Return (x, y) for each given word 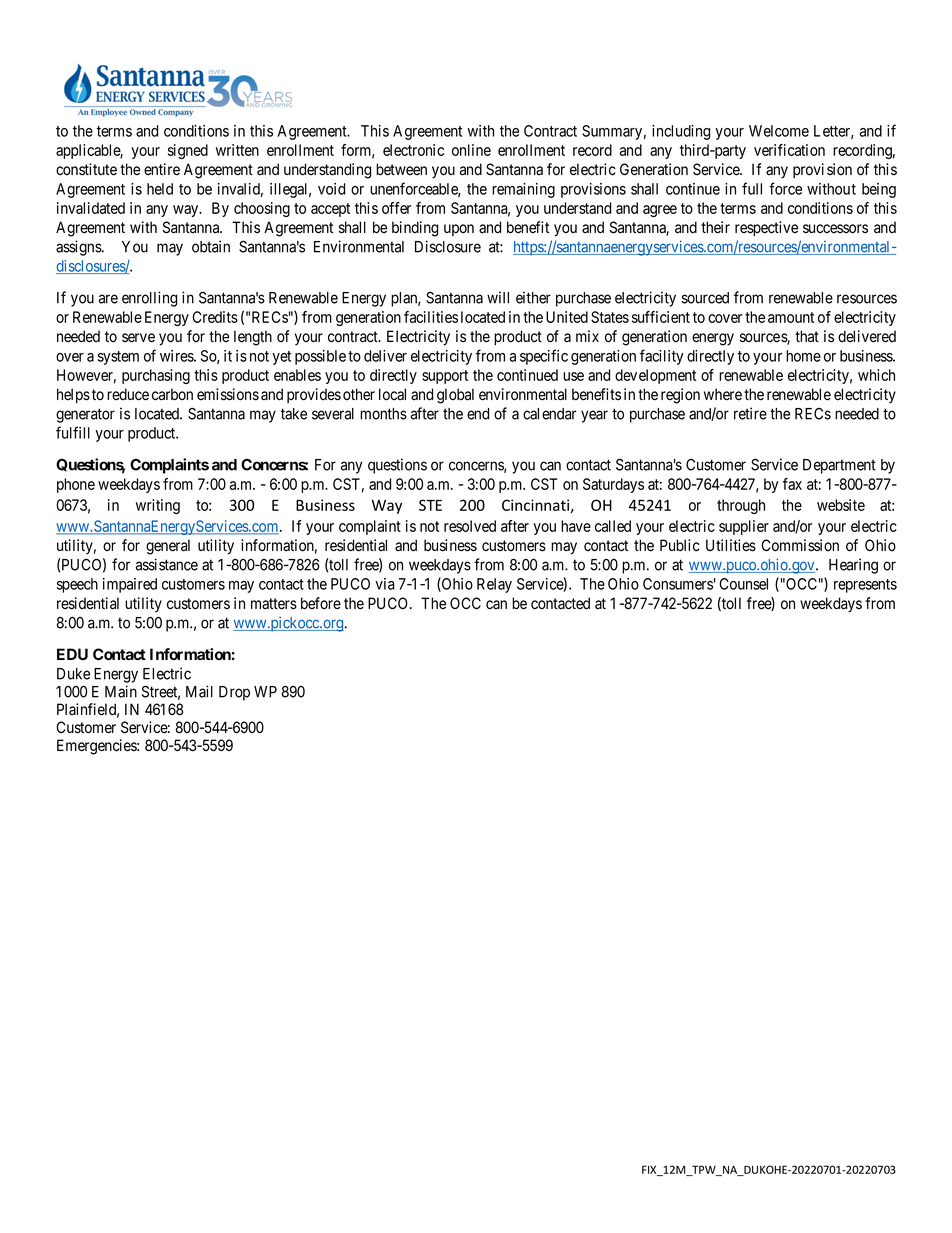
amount (791, 317)
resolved (470, 526)
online (471, 150)
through (741, 506)
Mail (199, 691)
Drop (234, 693)
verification (789, 150)
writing (158, 506)
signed (188, 151)
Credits (215, 317)
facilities (431, 317)
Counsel (743, 584)
